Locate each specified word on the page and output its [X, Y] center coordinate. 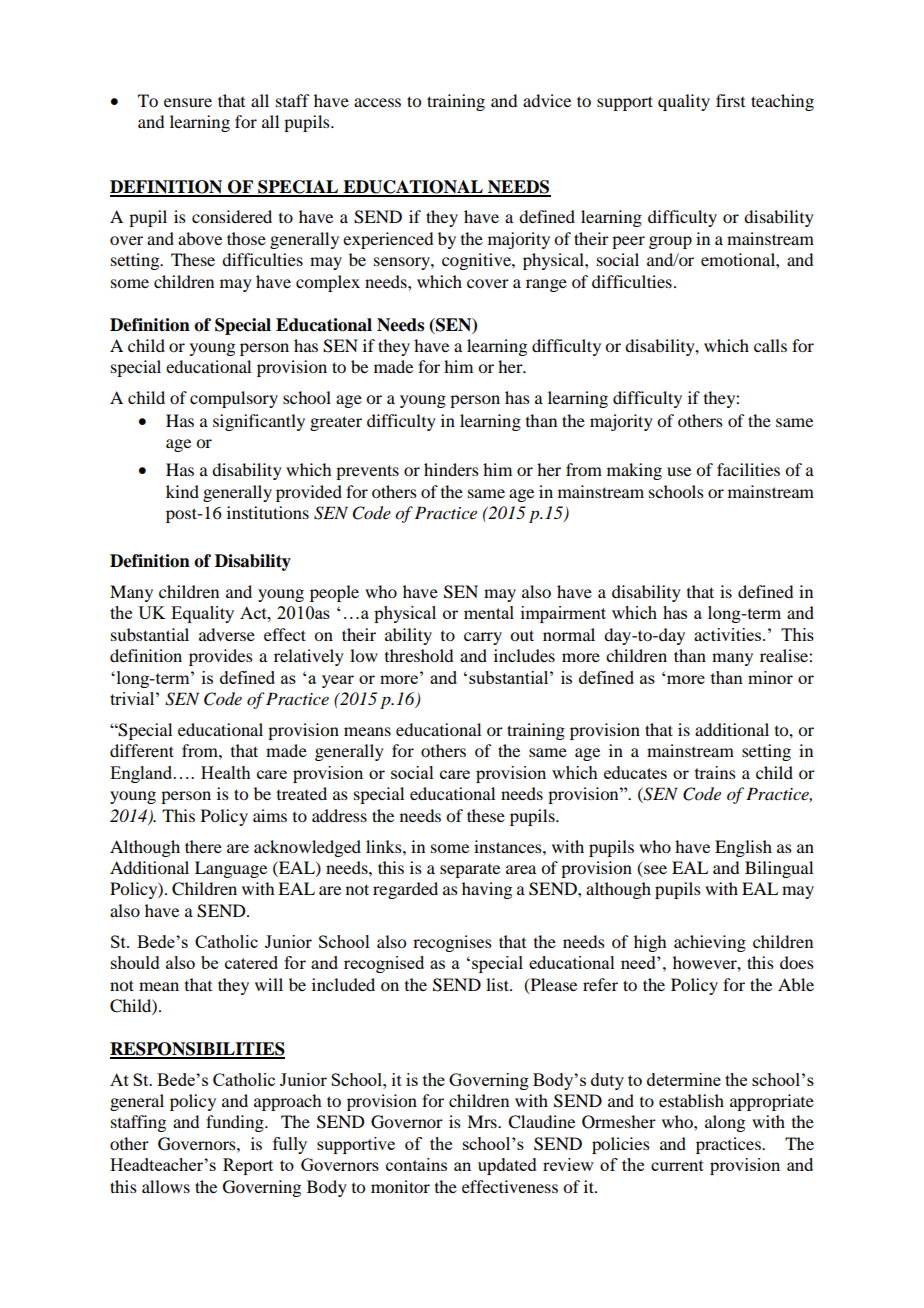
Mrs [483, 1121]
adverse [227, 634]
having [487, 890]
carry [483, 638]
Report [248, 1166]
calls [770, 345]
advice [547, 100]
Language [231, 869]
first [730, 100]
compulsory [234, 399]
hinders [451, 469]
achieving [710, 943]
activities [729, 634]
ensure [188, 102]
